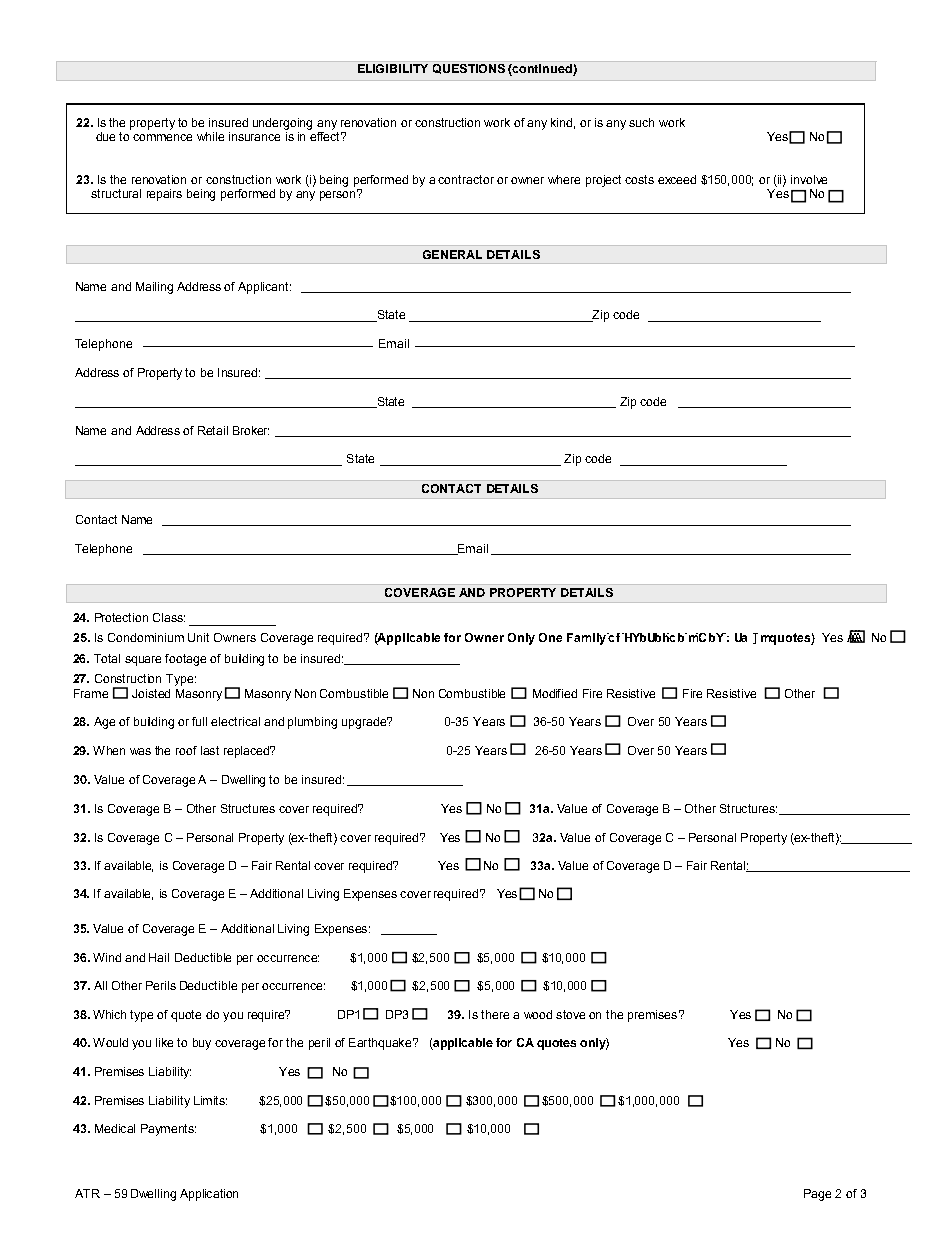 This image has height=1233, width=952. Describe the element at coordinates (251, 430) in the image. I see `Broker` at that location.
